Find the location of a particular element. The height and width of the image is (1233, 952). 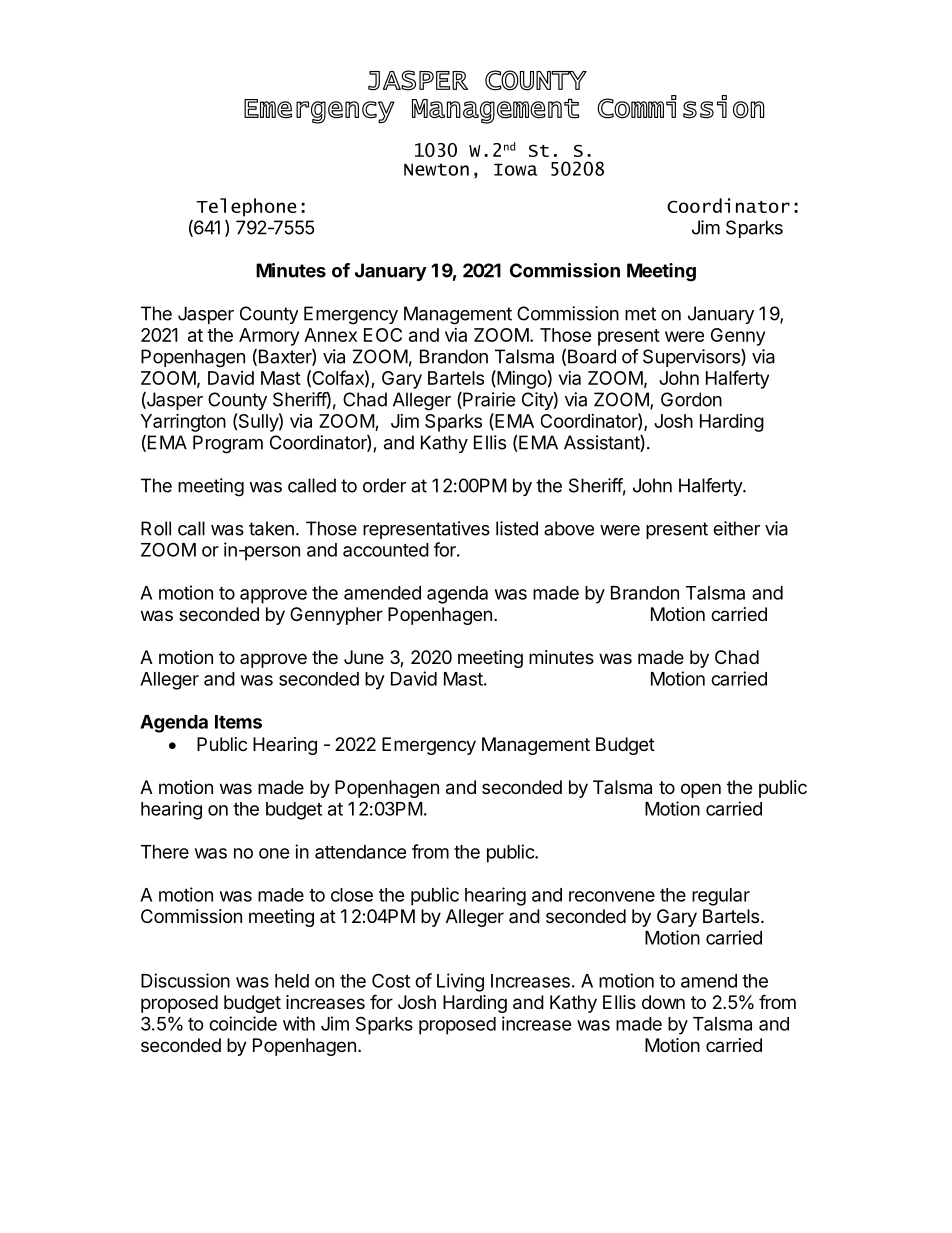

Telephone is located at coordinates (246, 207).
